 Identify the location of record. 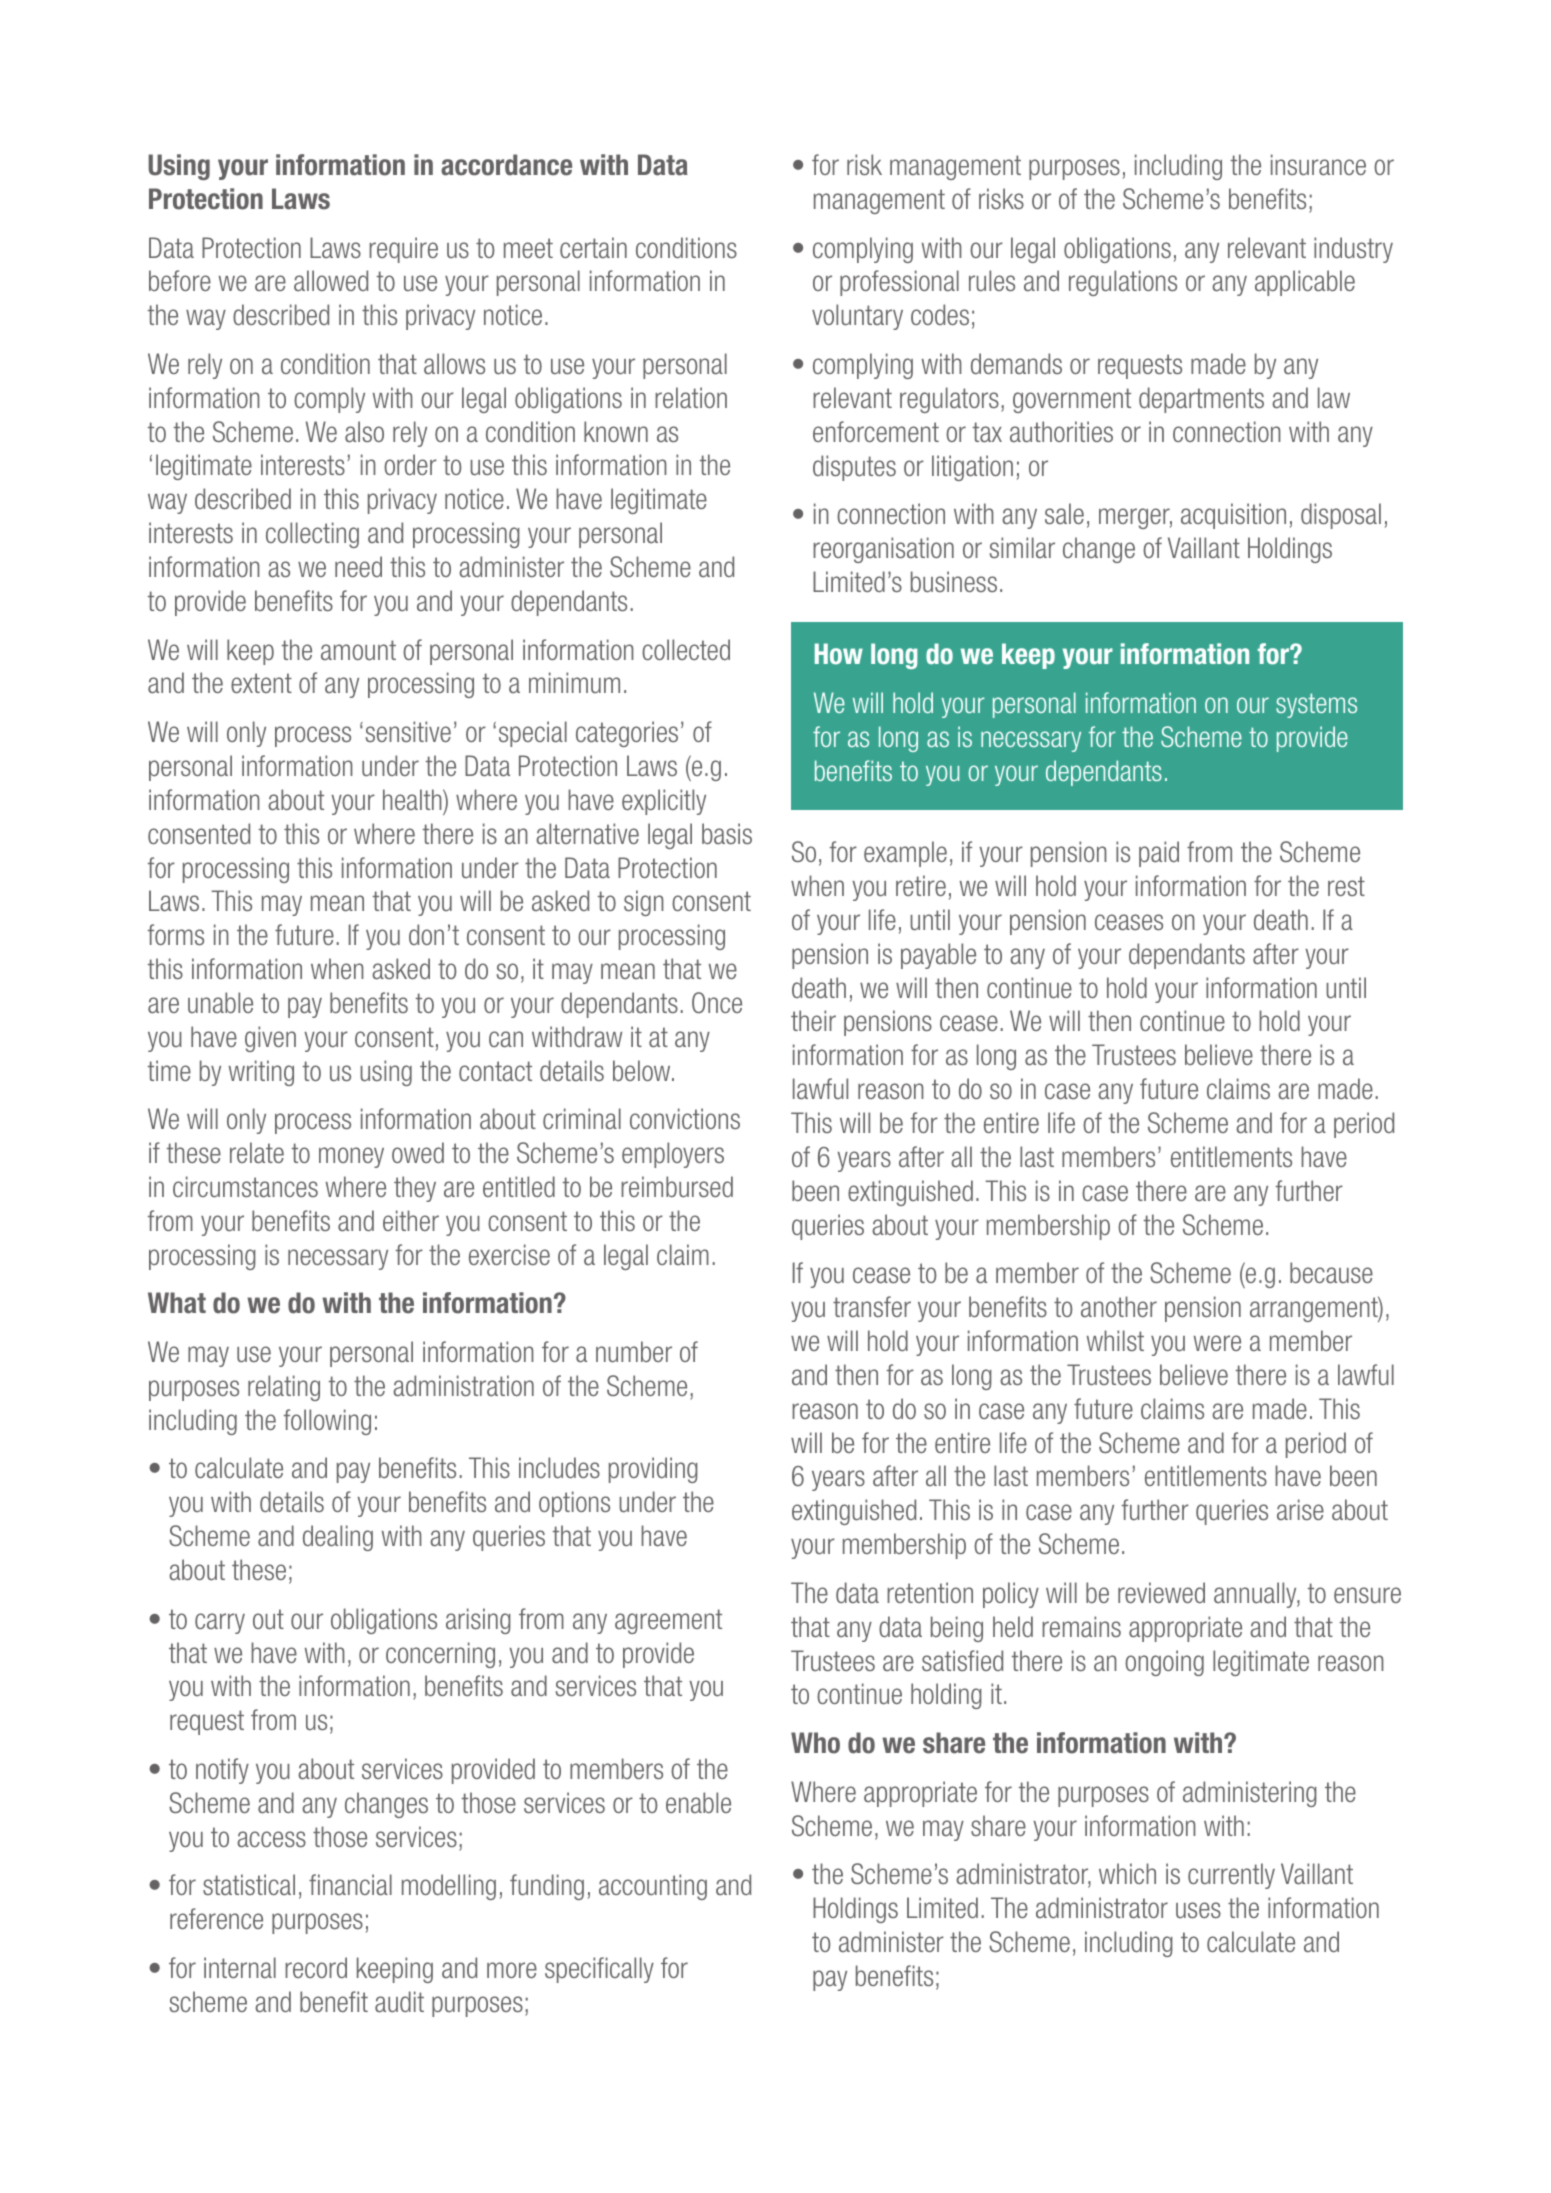
(316, 1967).
